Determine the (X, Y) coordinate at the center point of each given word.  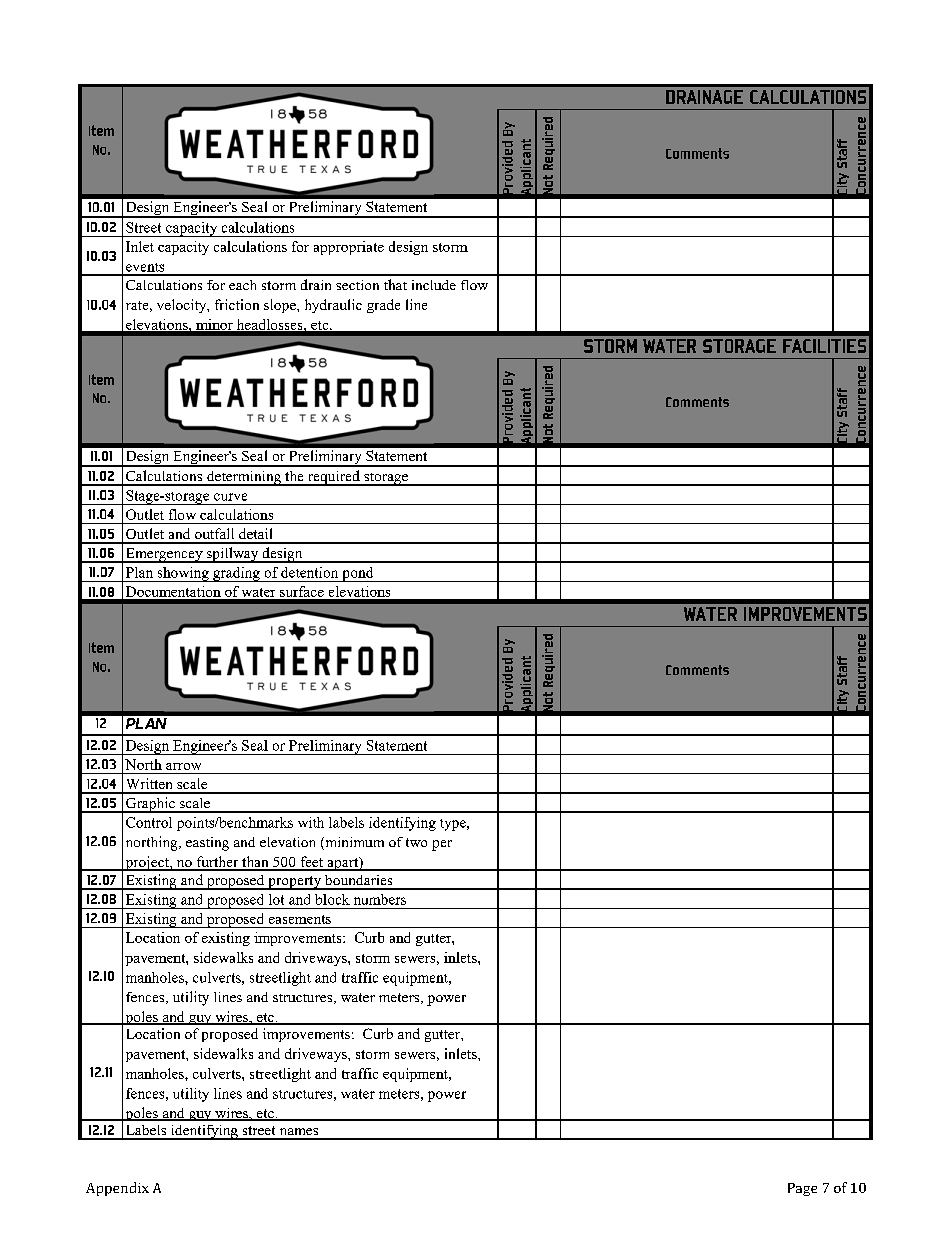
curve (230, 497)
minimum (353, 843)
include (434, 285)
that (395, 284)
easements (300, 919)
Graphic (150, 805)
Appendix (117, 1189)
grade (383, 306)
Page (802, 1189)
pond (358, 574)
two (416, 842)
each (242, 285)
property (294, 883)
